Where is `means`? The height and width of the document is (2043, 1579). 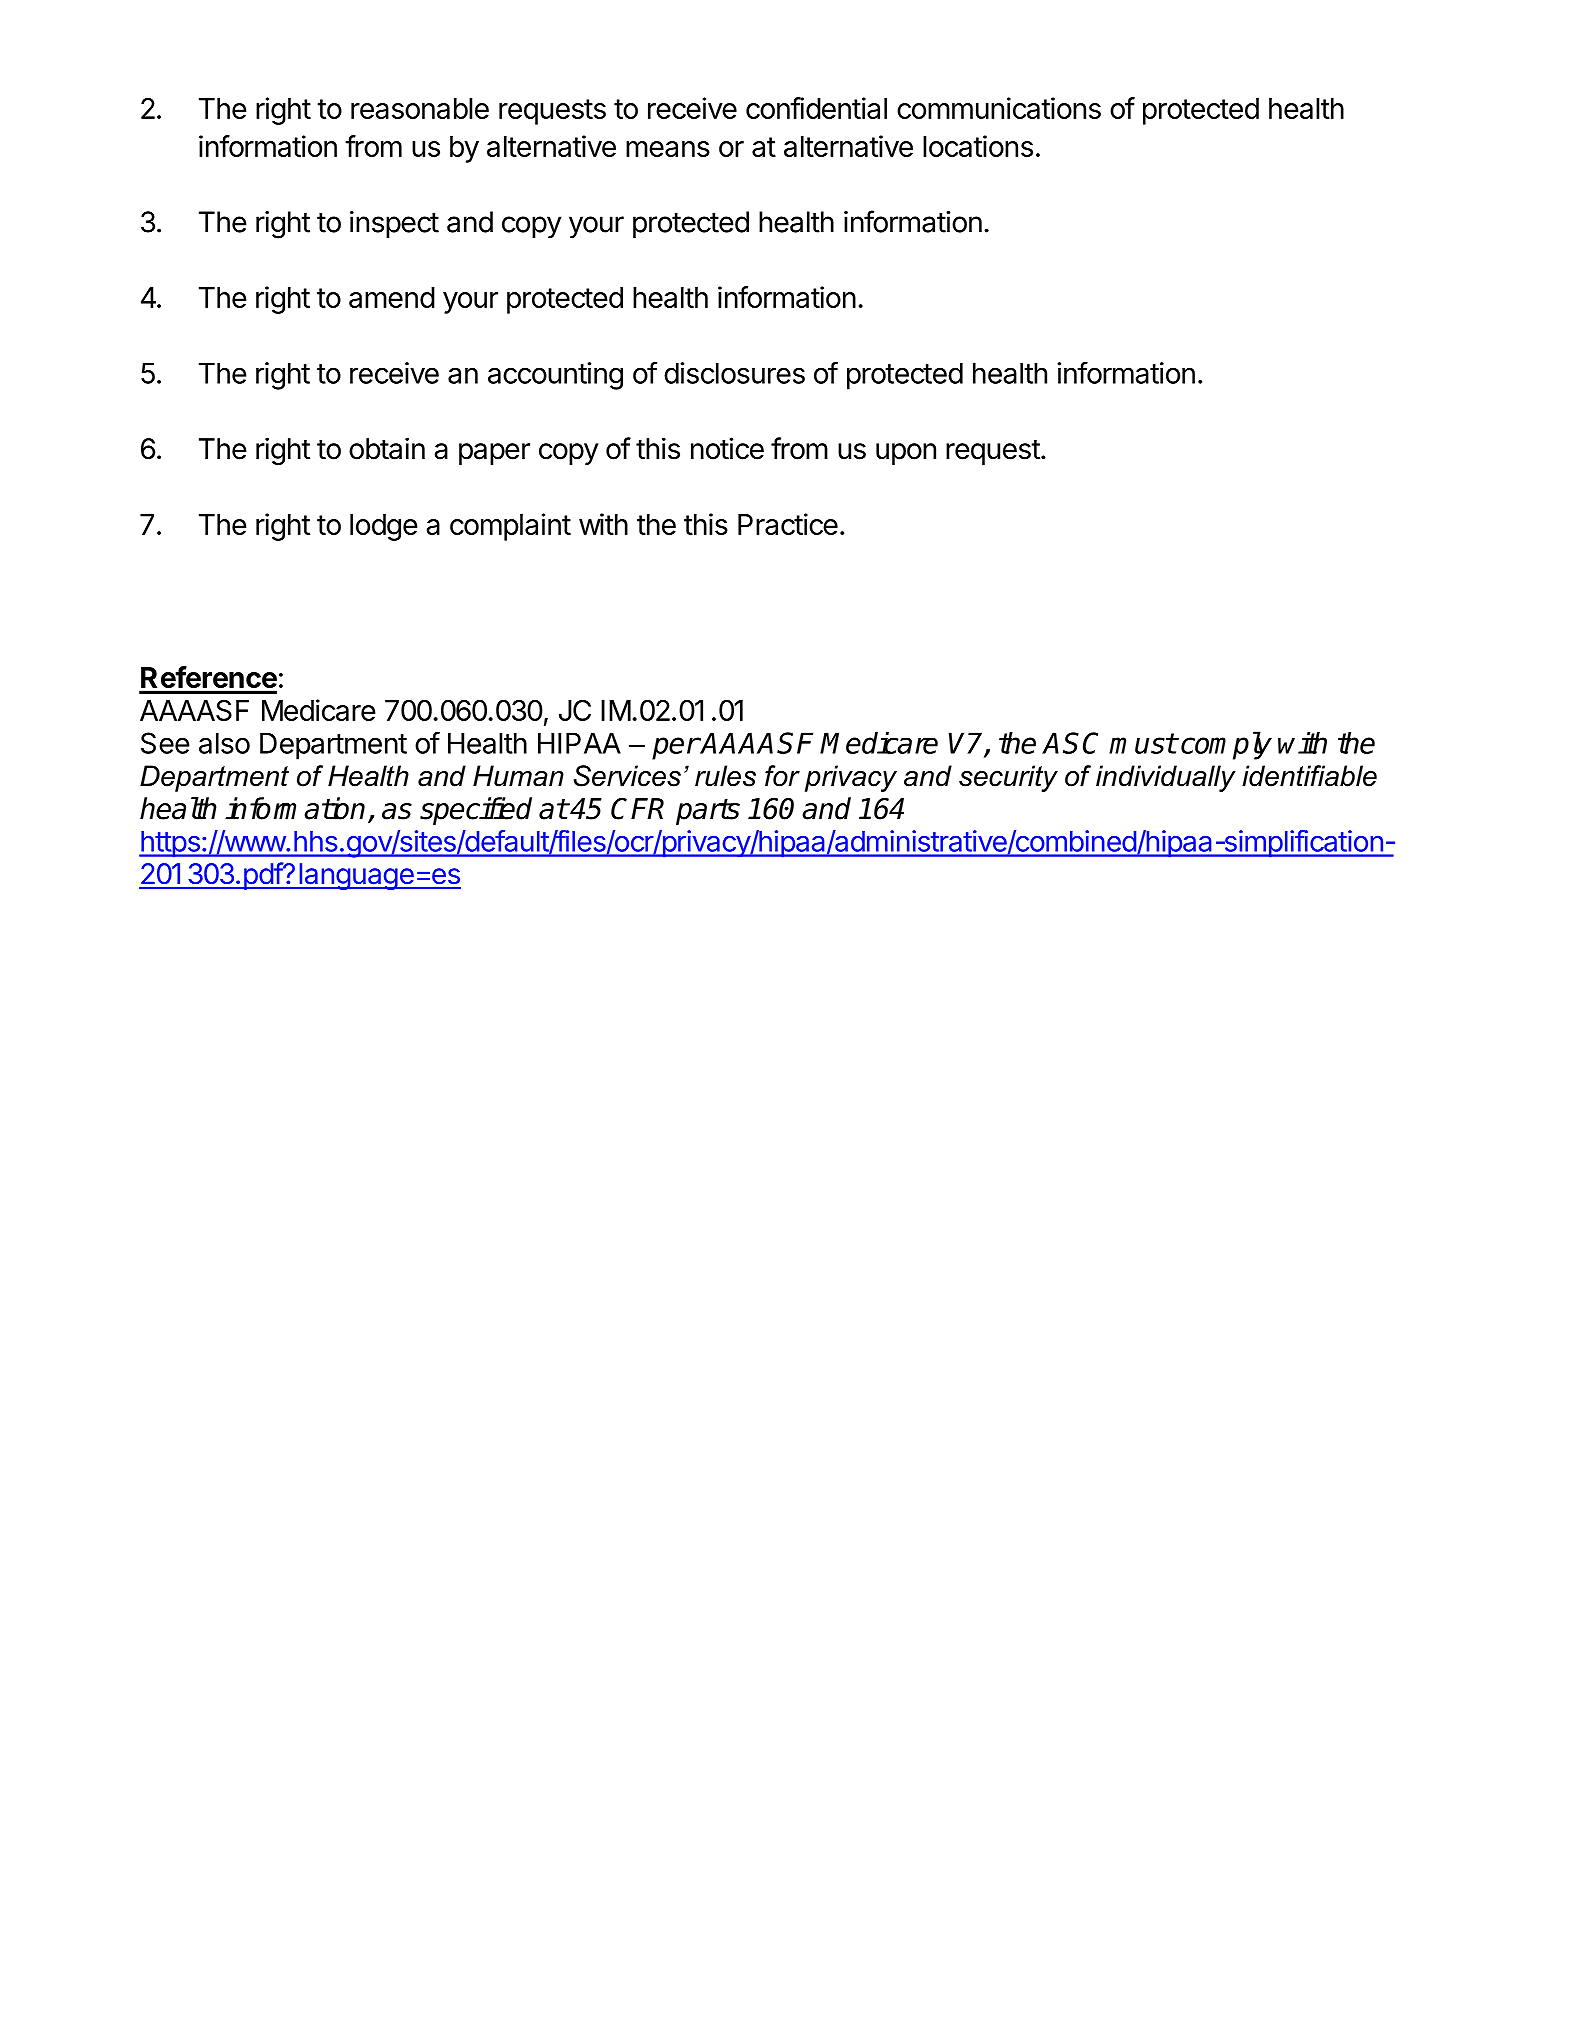 means is located at coordinates (668, 149).
